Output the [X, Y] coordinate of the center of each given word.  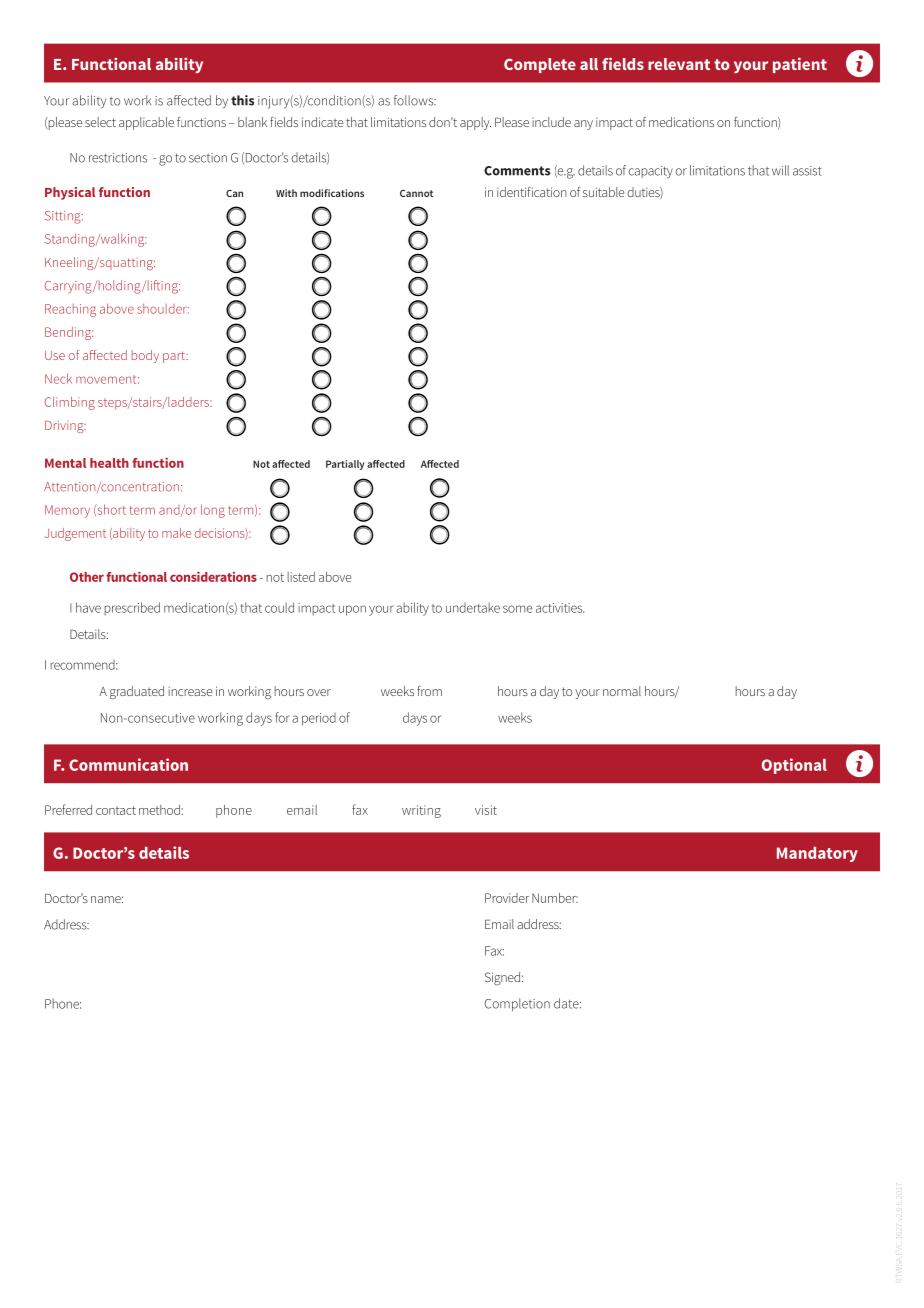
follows [415, 100]
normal [622, 691]
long [213, 511]
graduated [137, 692]
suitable [603, 192]
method [159, 810]
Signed [502, 978]
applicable [146, 123]
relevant [679, 64]
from [429, 691]
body [145, 356]
